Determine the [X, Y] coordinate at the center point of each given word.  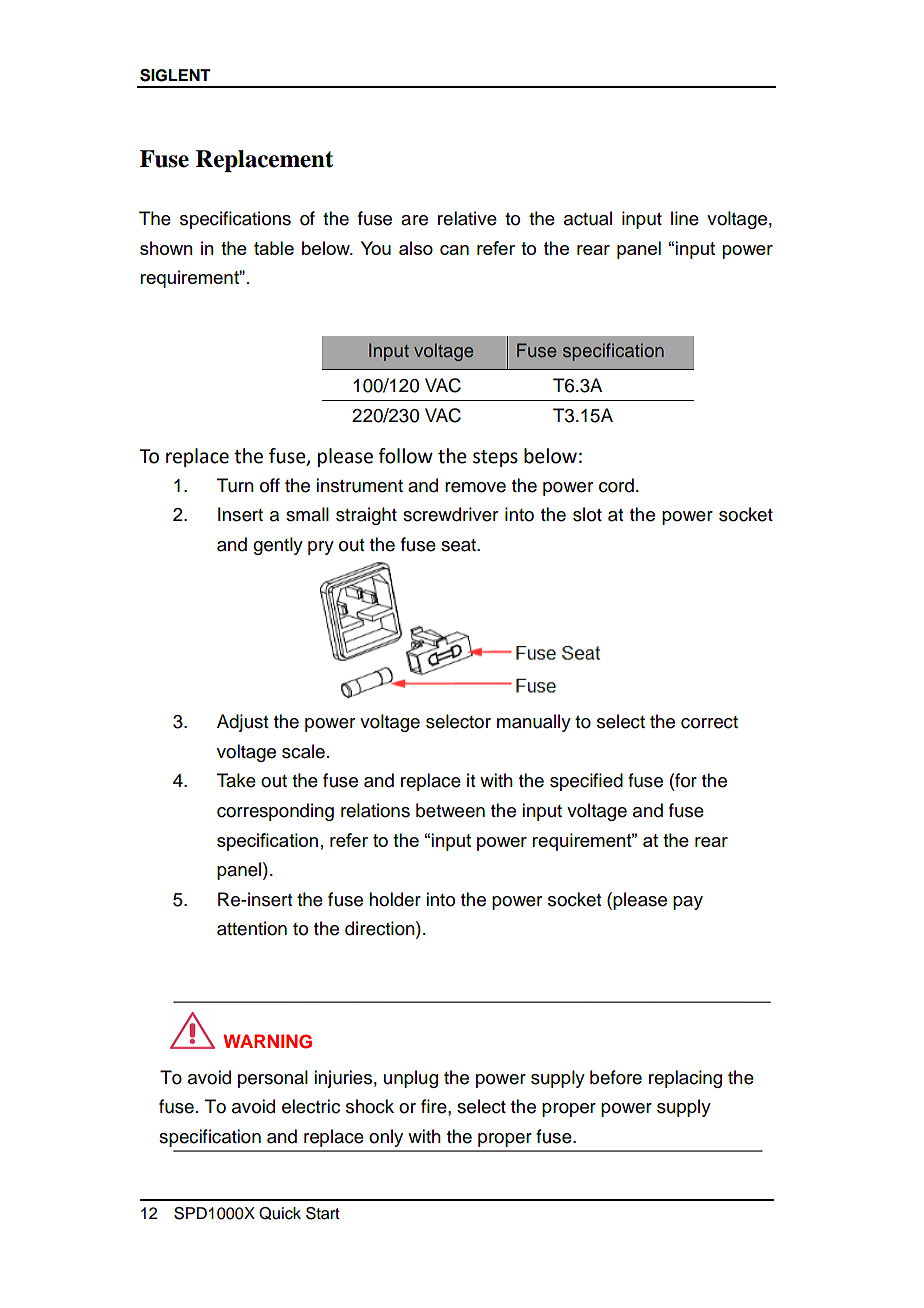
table [274, 248]
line [685, 218]
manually [534, 723]
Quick [280, 1213]
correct [709, 722]
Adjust [242, 723]
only [386, 1138]
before [616, 1077]
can [454, 250]
